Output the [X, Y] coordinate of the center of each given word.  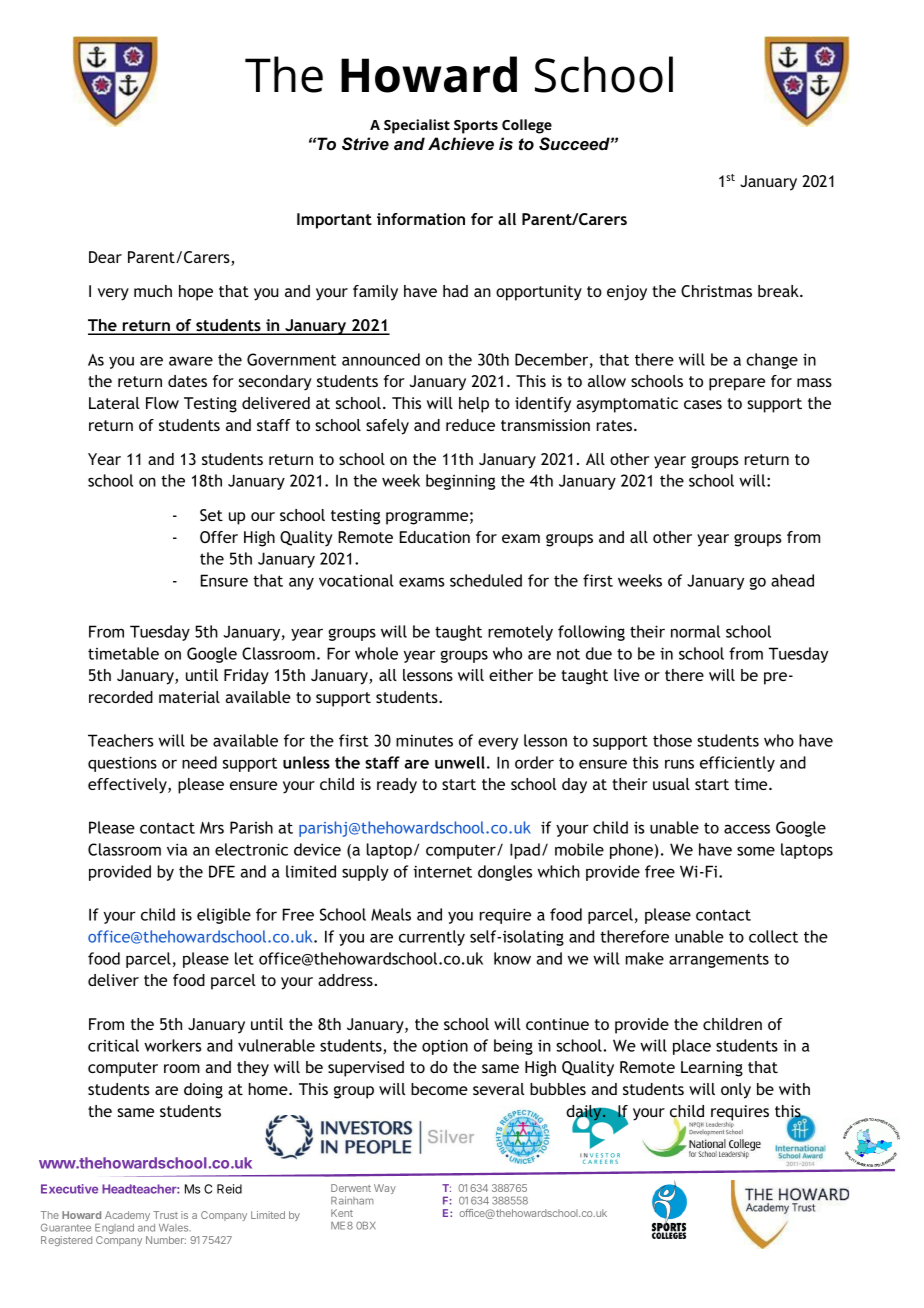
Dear [105, 257]
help [474, 405]
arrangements [719, 961]
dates [187, 381]
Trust [165, 1215]
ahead [792, 580]
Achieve [461, 144]
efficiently [737, 764]
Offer [219, 537]
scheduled [486, 580]
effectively [128, 786]
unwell [460, 762]
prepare [737, 384]
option [445, 1047]
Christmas [716, 291]
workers [173, 1045]
